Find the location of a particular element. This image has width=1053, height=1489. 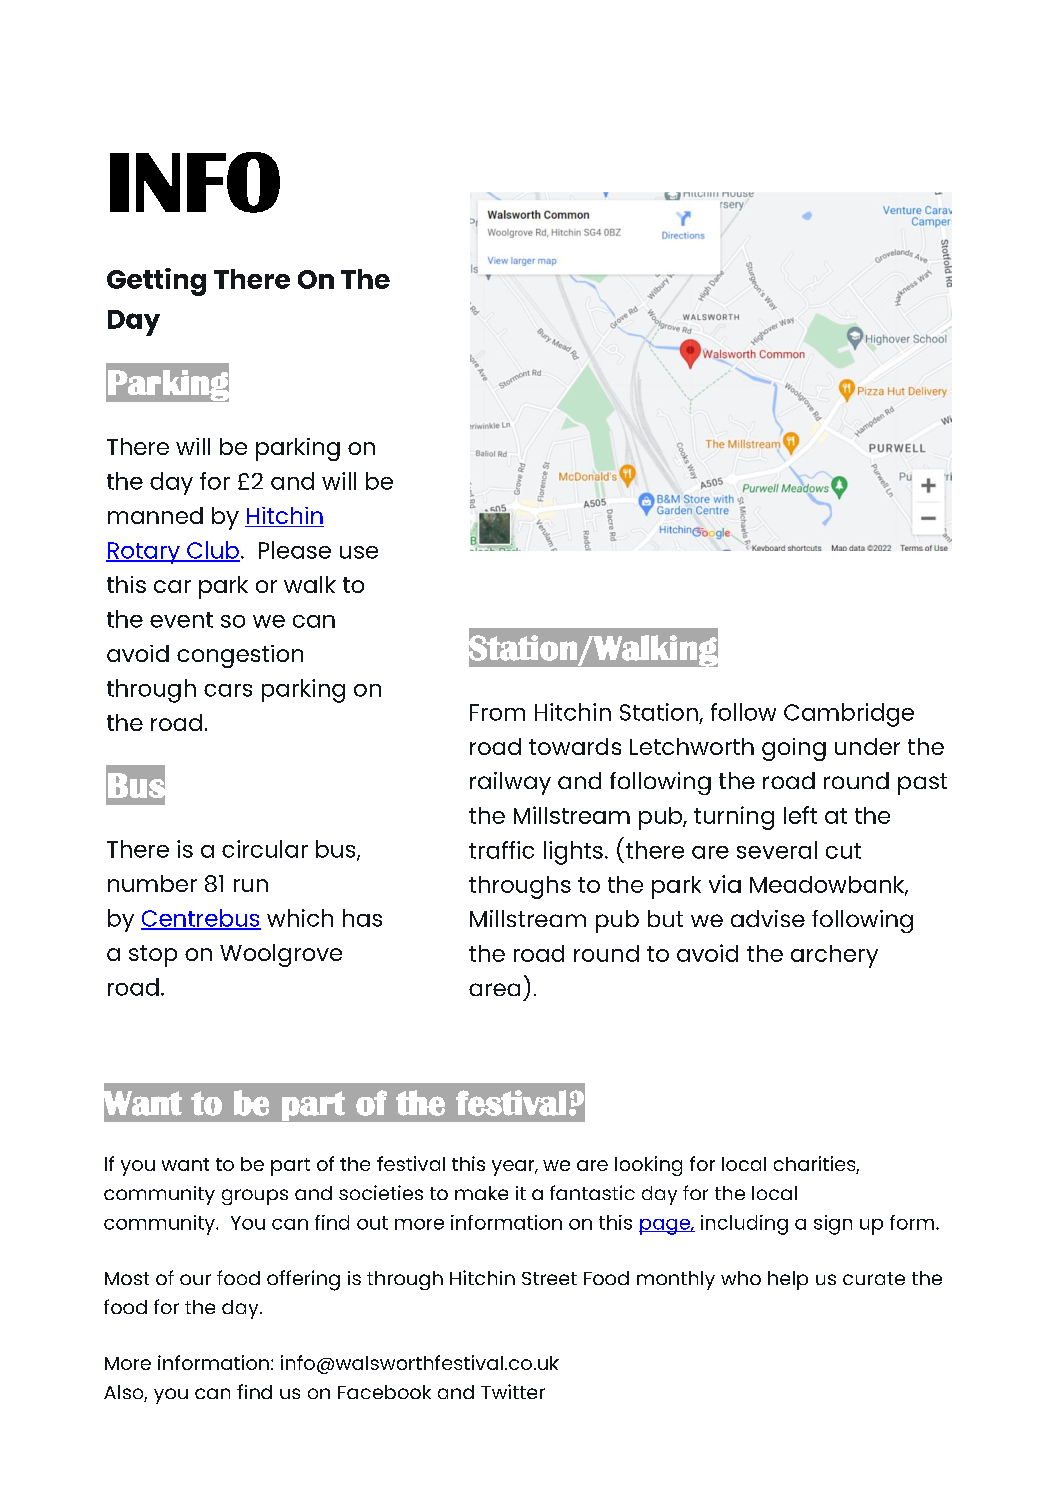

Getting is located at coordinates (156, 282).
